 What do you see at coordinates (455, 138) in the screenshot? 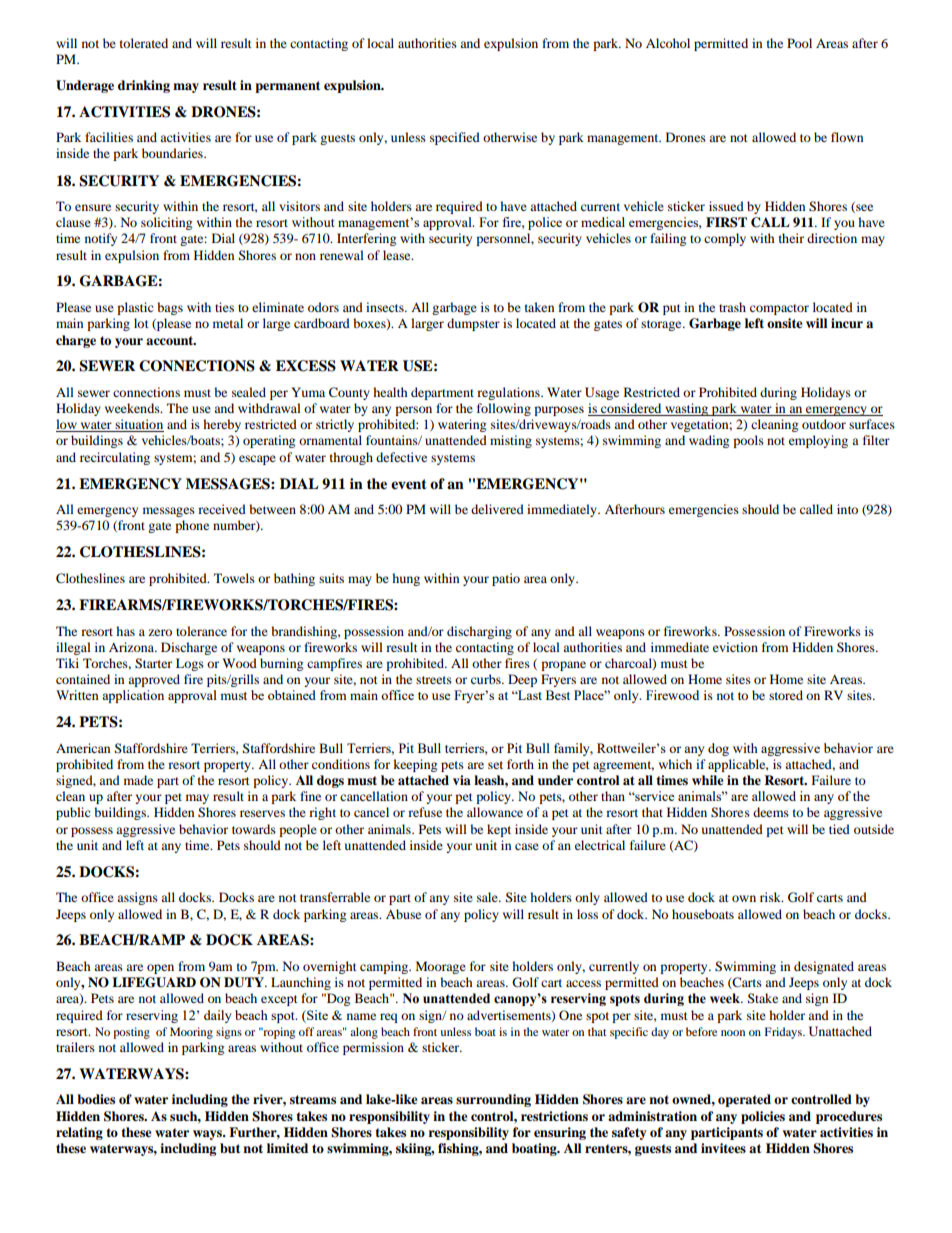
I see `specified` at bounding box center [455, 138].
